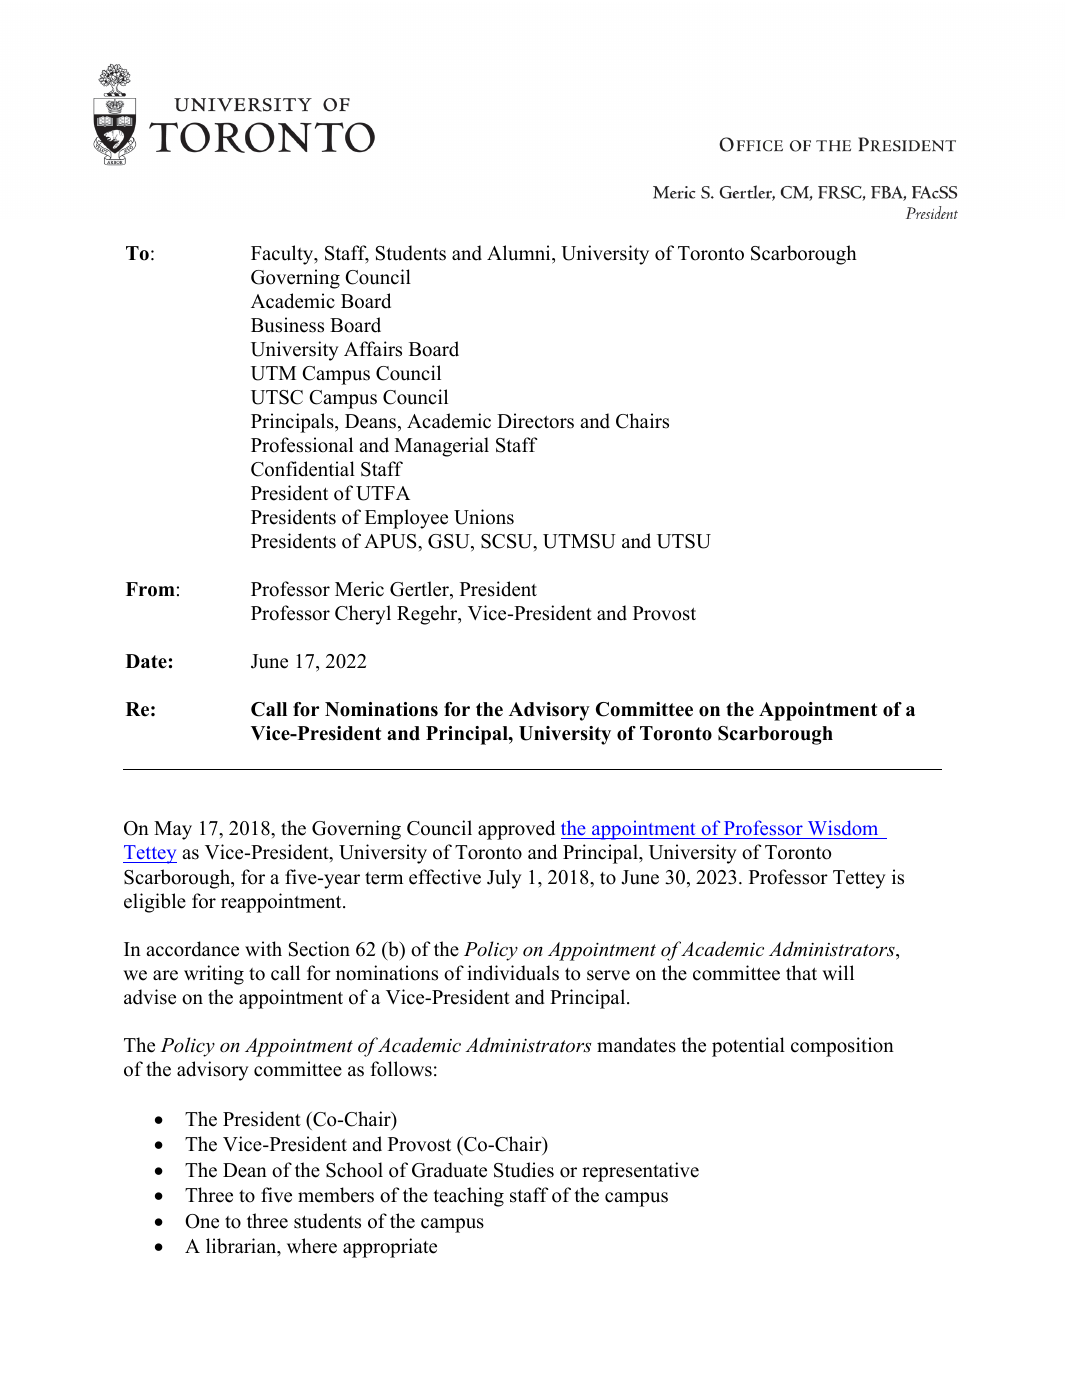 The width and height of the screenshot is (1065, 1378). I want to click on with, so click(263, 948).
